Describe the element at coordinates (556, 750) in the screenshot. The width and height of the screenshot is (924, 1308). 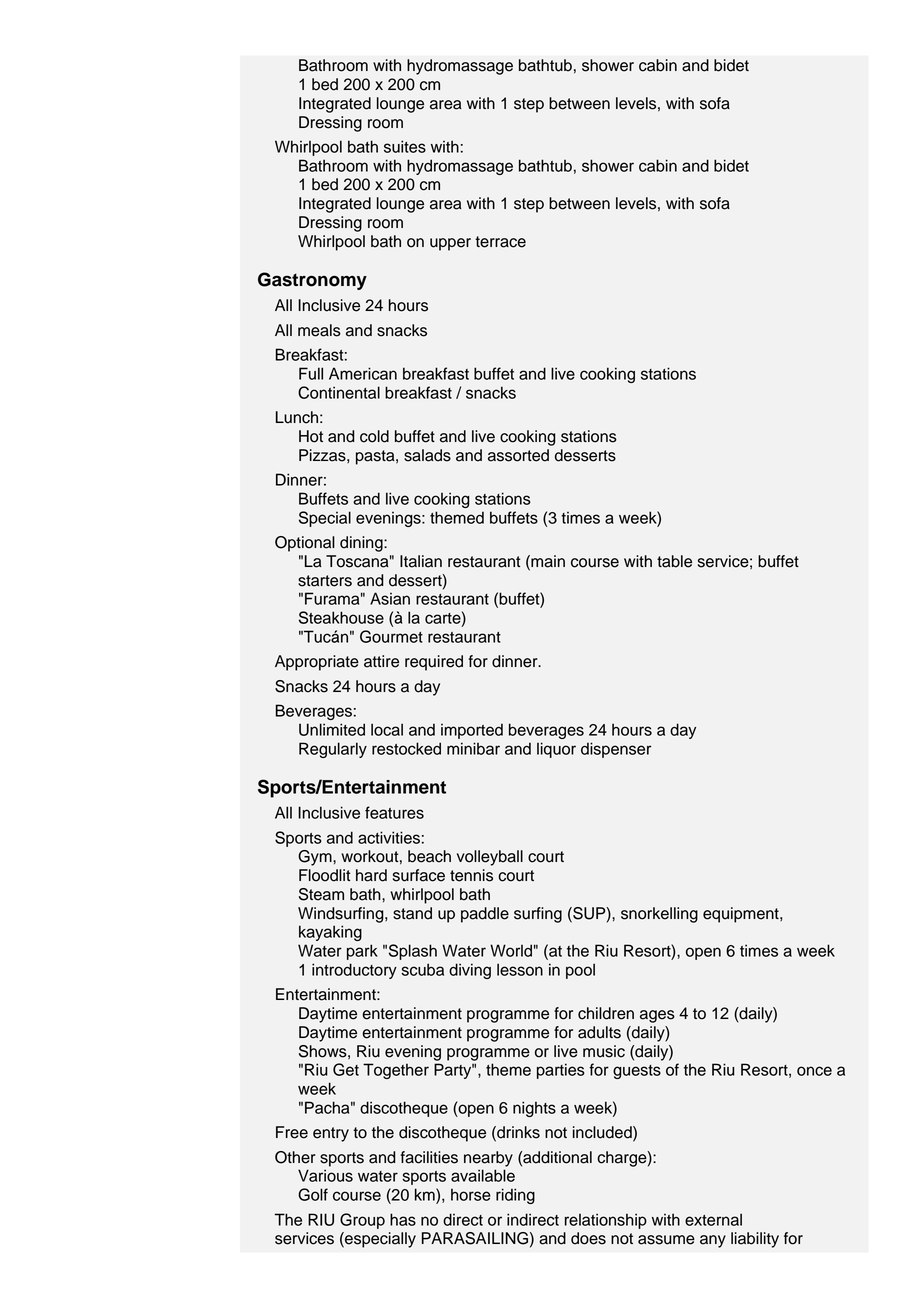
I see `liquor` at that location.
